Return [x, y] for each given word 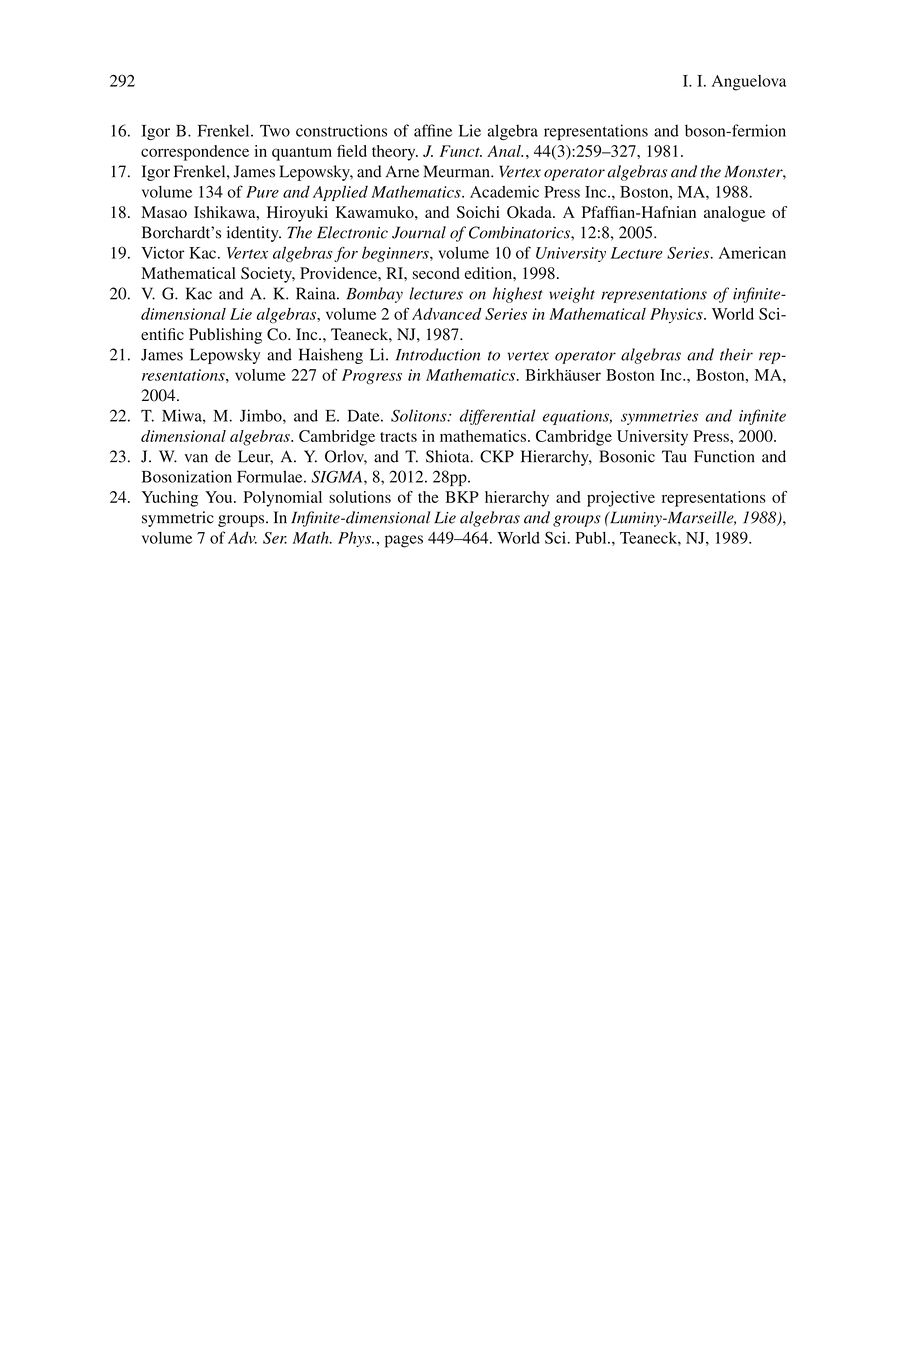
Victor [163, 252]
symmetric [178, 519]
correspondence [195, 153]
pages [404, 541]
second [436, 273]
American [752, 252]
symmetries [659, 417]
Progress [372, 376]
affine [433, 130]
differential [497, 417]
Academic [504, 191]
